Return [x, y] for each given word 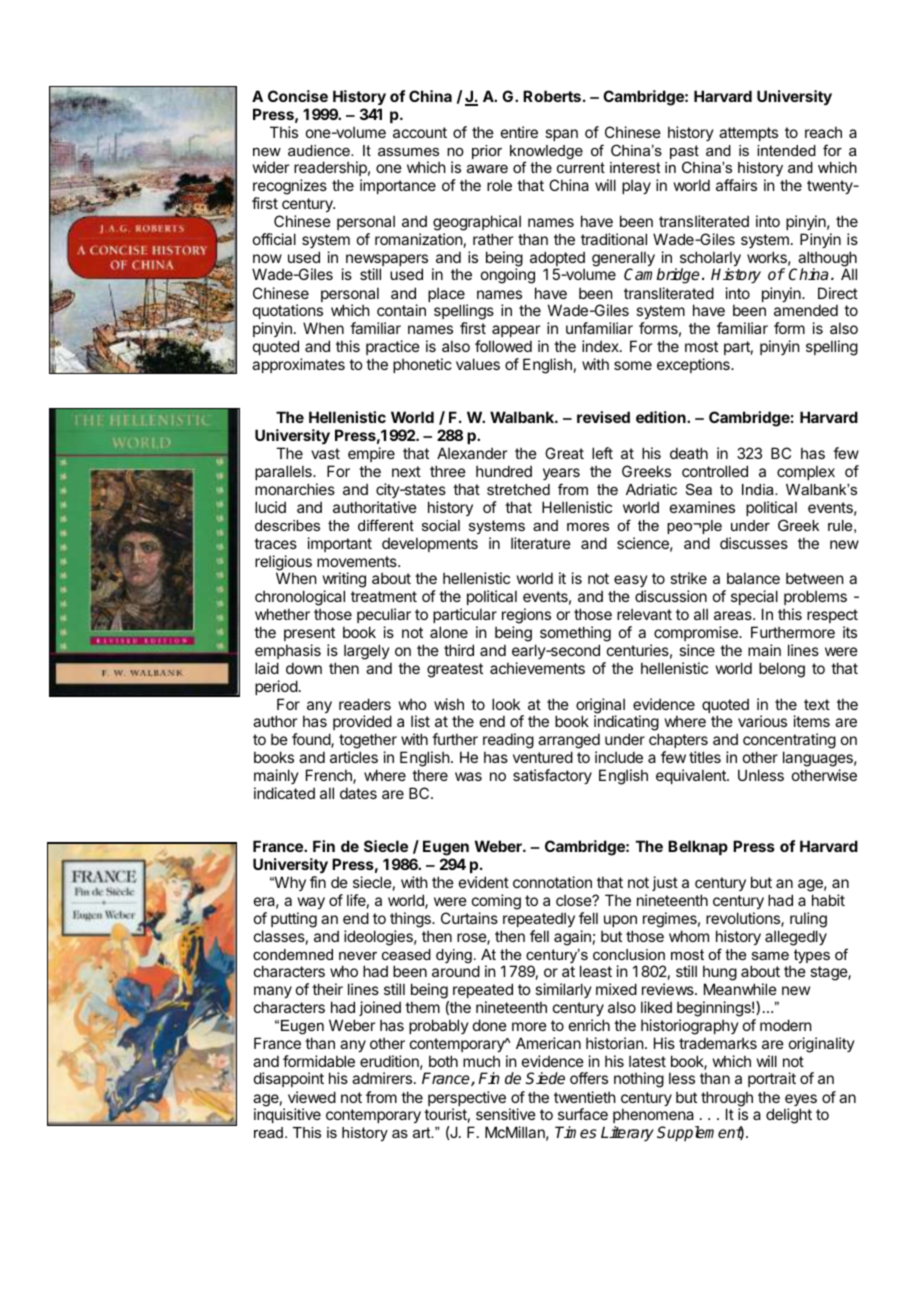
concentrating [789, 742]
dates [358, 793]
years [561, 474]
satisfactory [552, 776]
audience [320, 150]
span [561, 135]
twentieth [585, 1097]
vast [325, 453]
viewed [312, 1097]
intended [786, 150]
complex [806, 472]
